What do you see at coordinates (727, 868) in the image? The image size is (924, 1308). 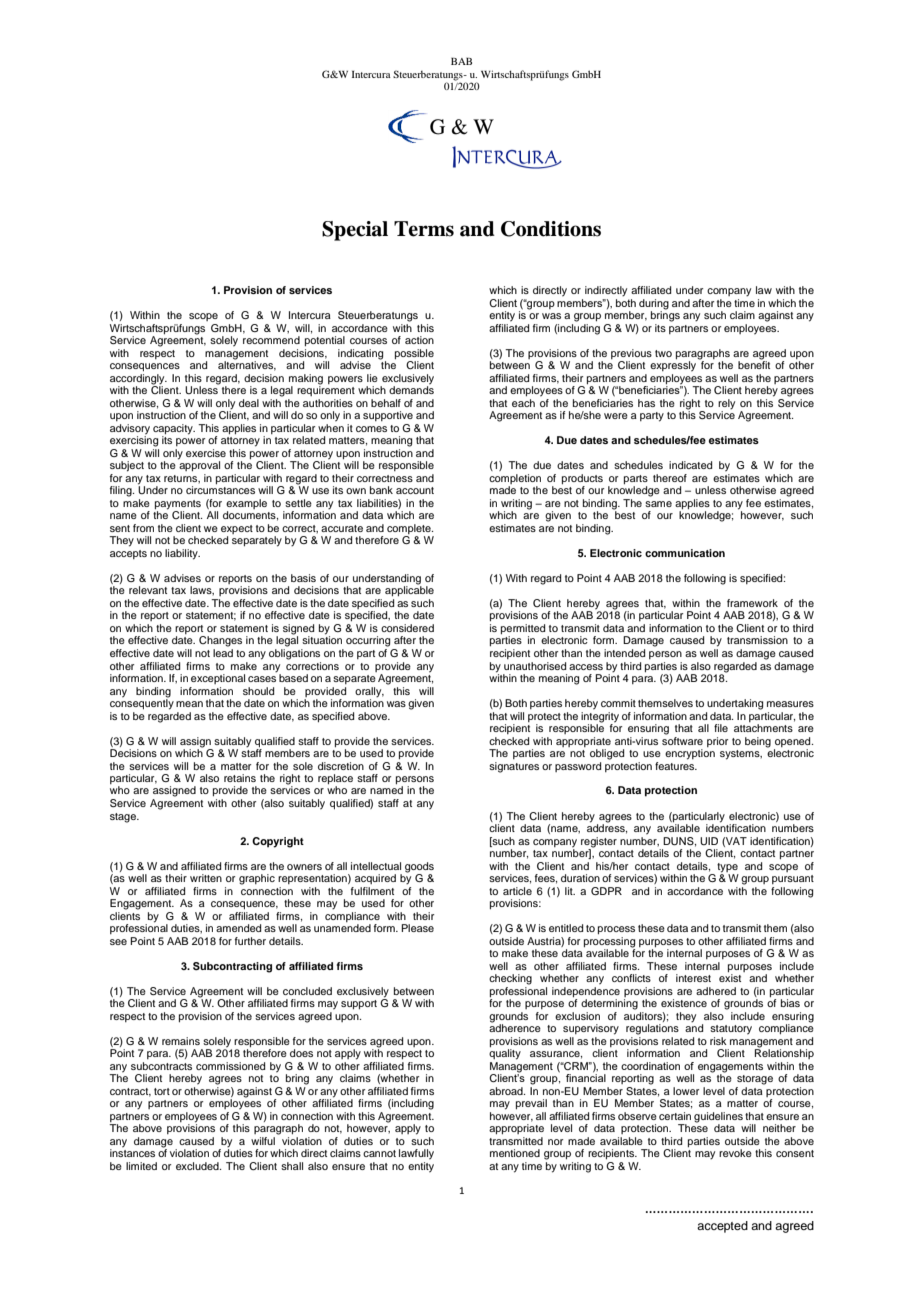 I see `type` at bounding box center [727, 868].
